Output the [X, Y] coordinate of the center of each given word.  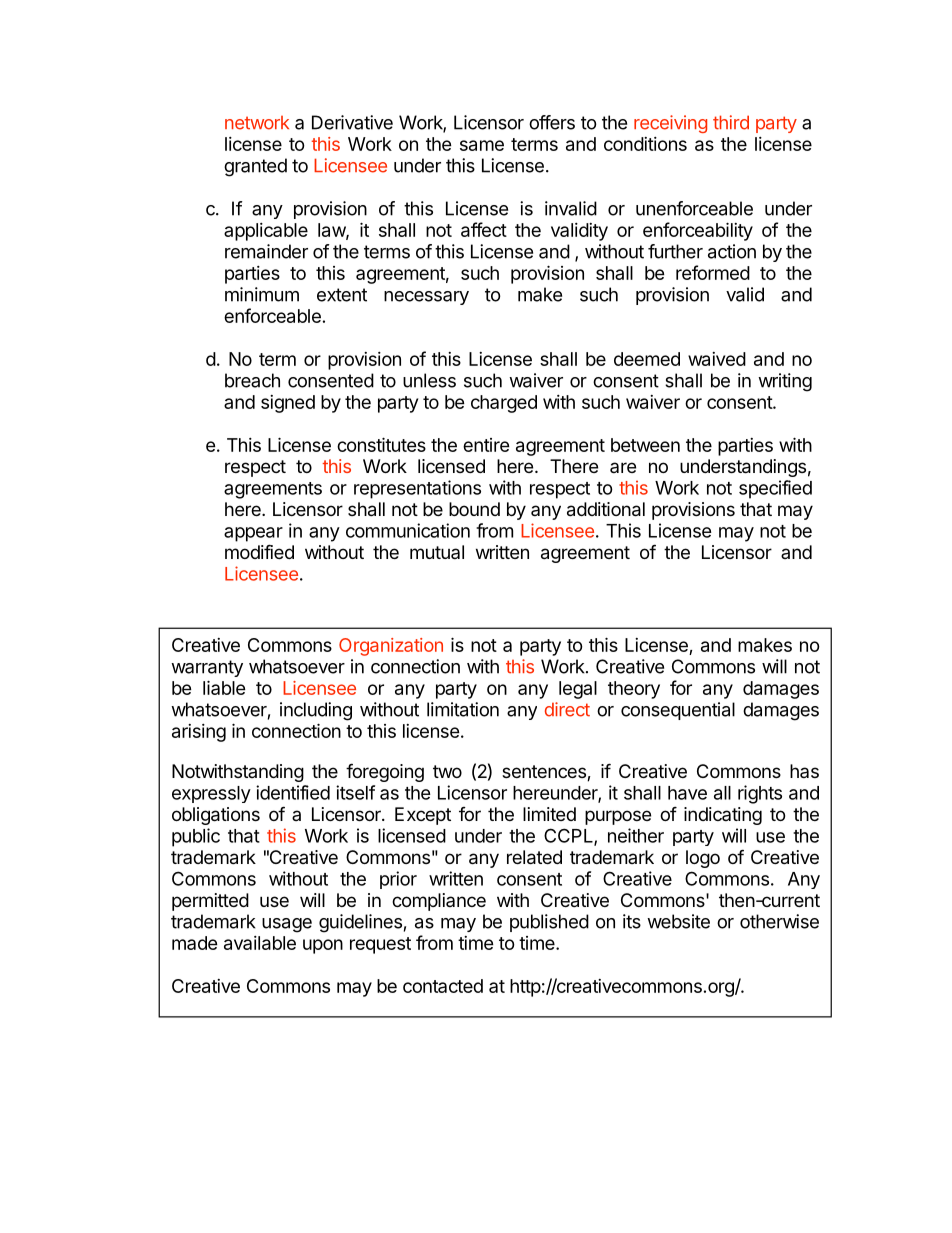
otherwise [779, 921]
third [731, 122]
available [260, 943]
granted [255, 167]
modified [259, 551]
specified [775, 489]
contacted [443, 986]
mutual [437, 552]
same [482, 145]
